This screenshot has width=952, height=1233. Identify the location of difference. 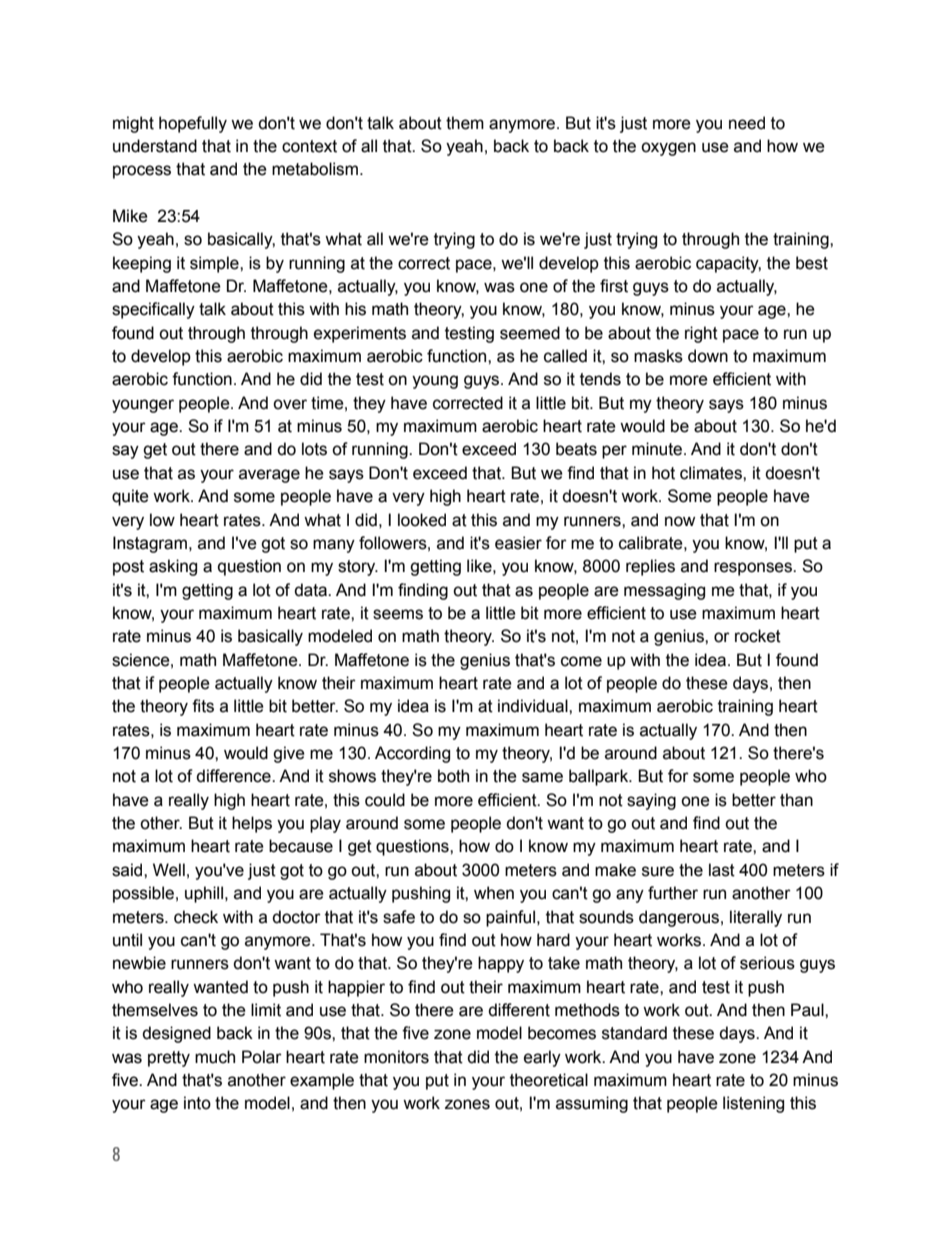
(234, 776).
